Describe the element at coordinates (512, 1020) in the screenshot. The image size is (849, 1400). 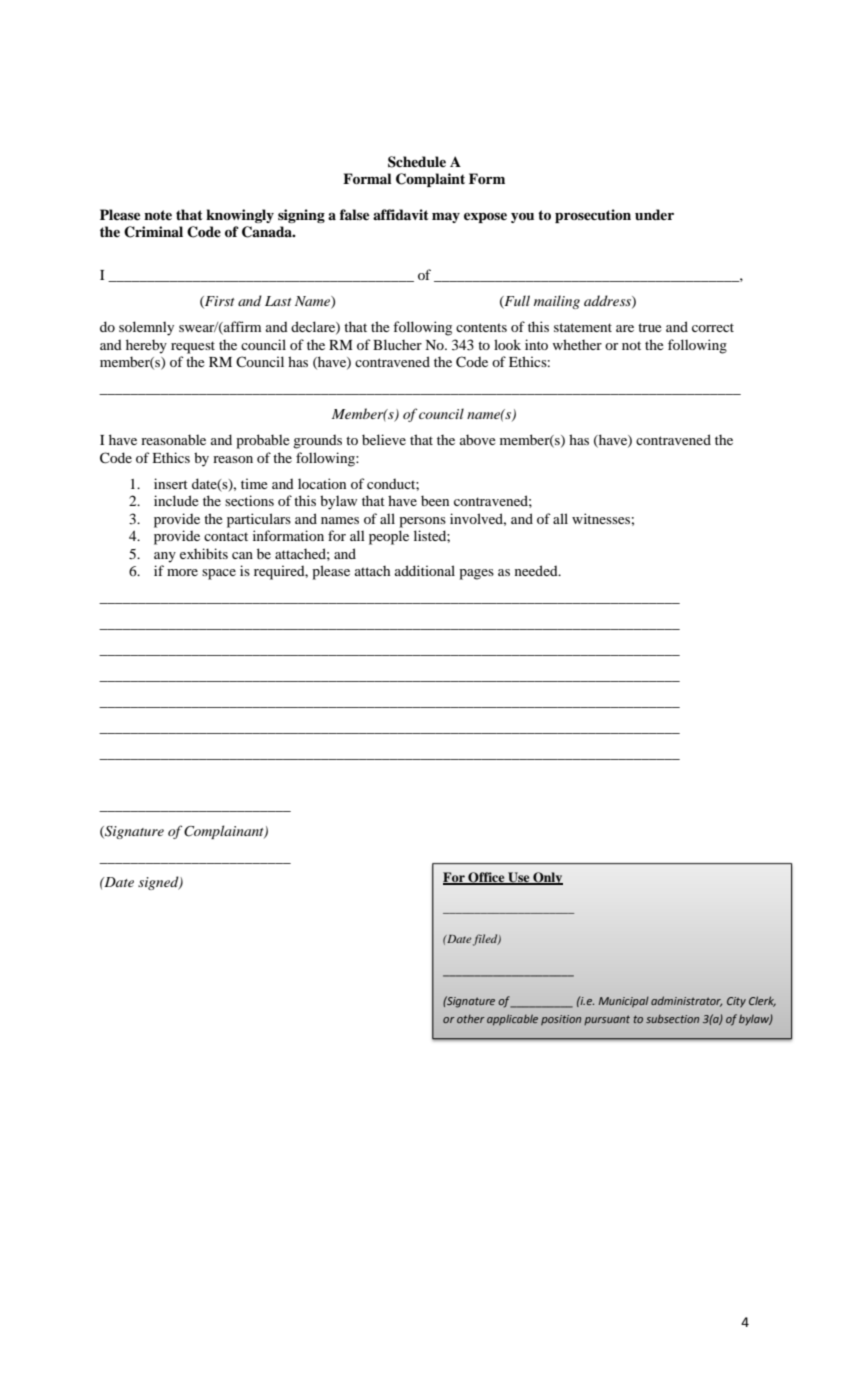
I see `applicable` at that location.
